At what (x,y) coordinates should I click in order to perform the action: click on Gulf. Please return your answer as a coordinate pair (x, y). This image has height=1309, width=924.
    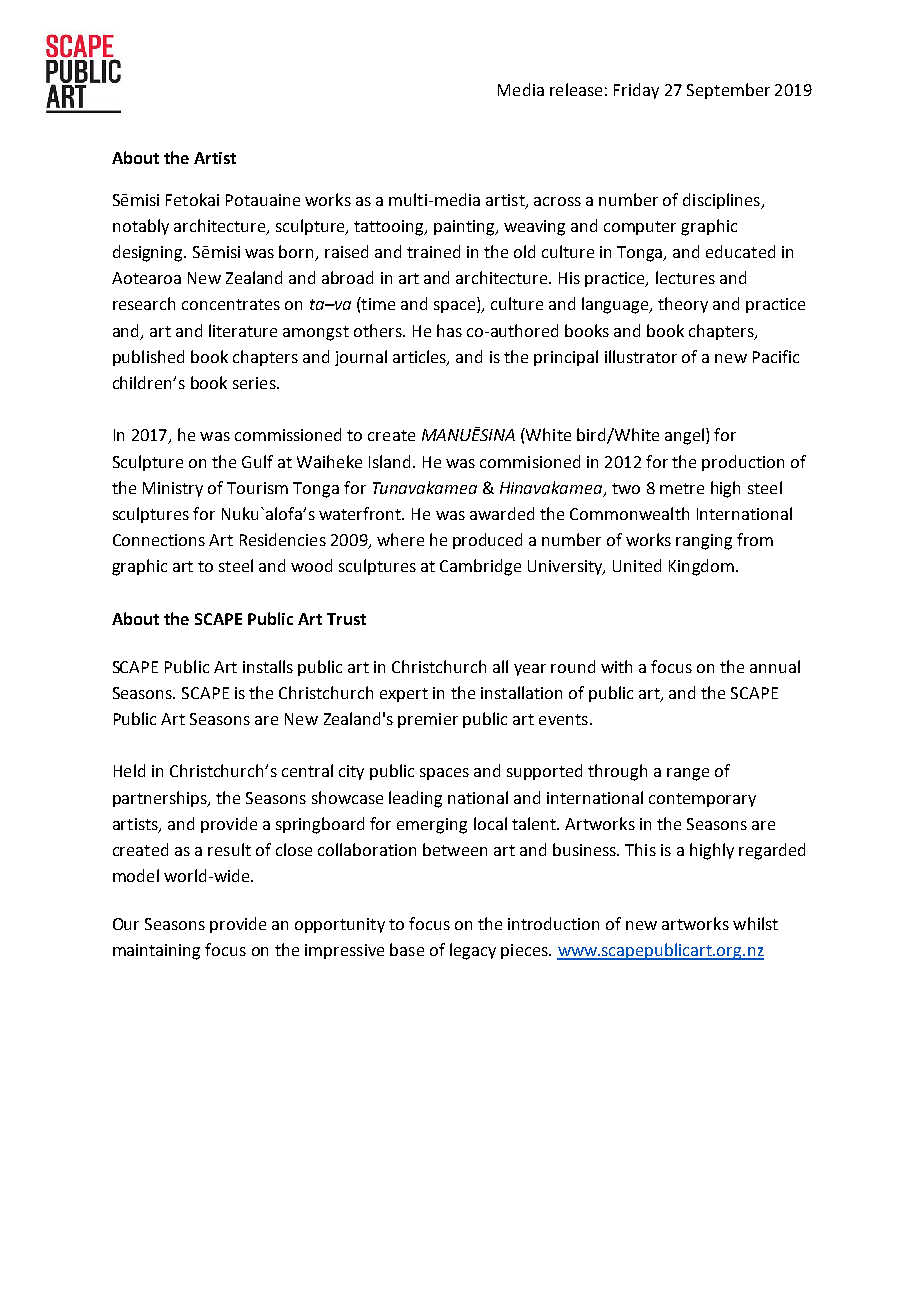
    Looking at the image, I should click on (257, 461).
